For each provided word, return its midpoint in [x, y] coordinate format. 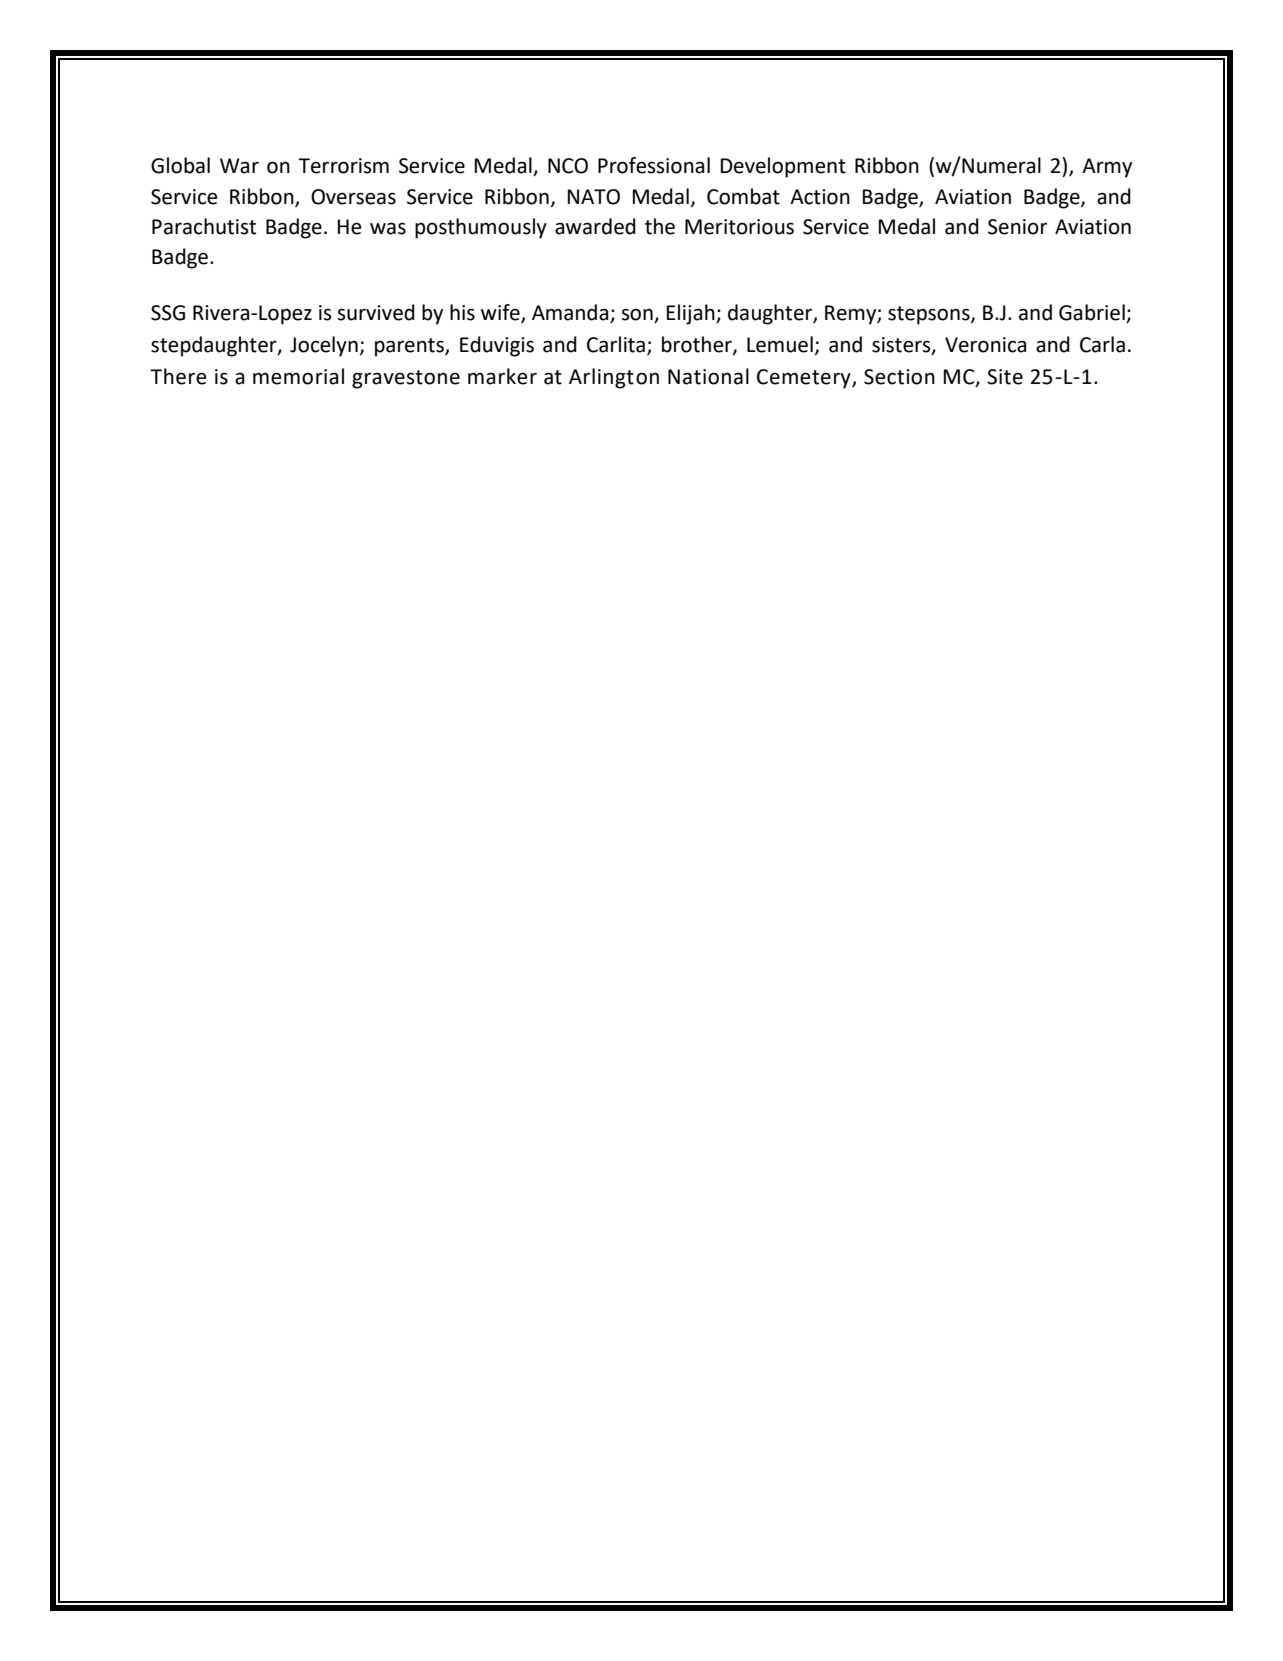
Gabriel [1092, 312]
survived [376, 312]
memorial [298, 376]
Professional [654, 165]
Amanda [570, 312]
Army [1107, 168]
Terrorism [343, 166]
